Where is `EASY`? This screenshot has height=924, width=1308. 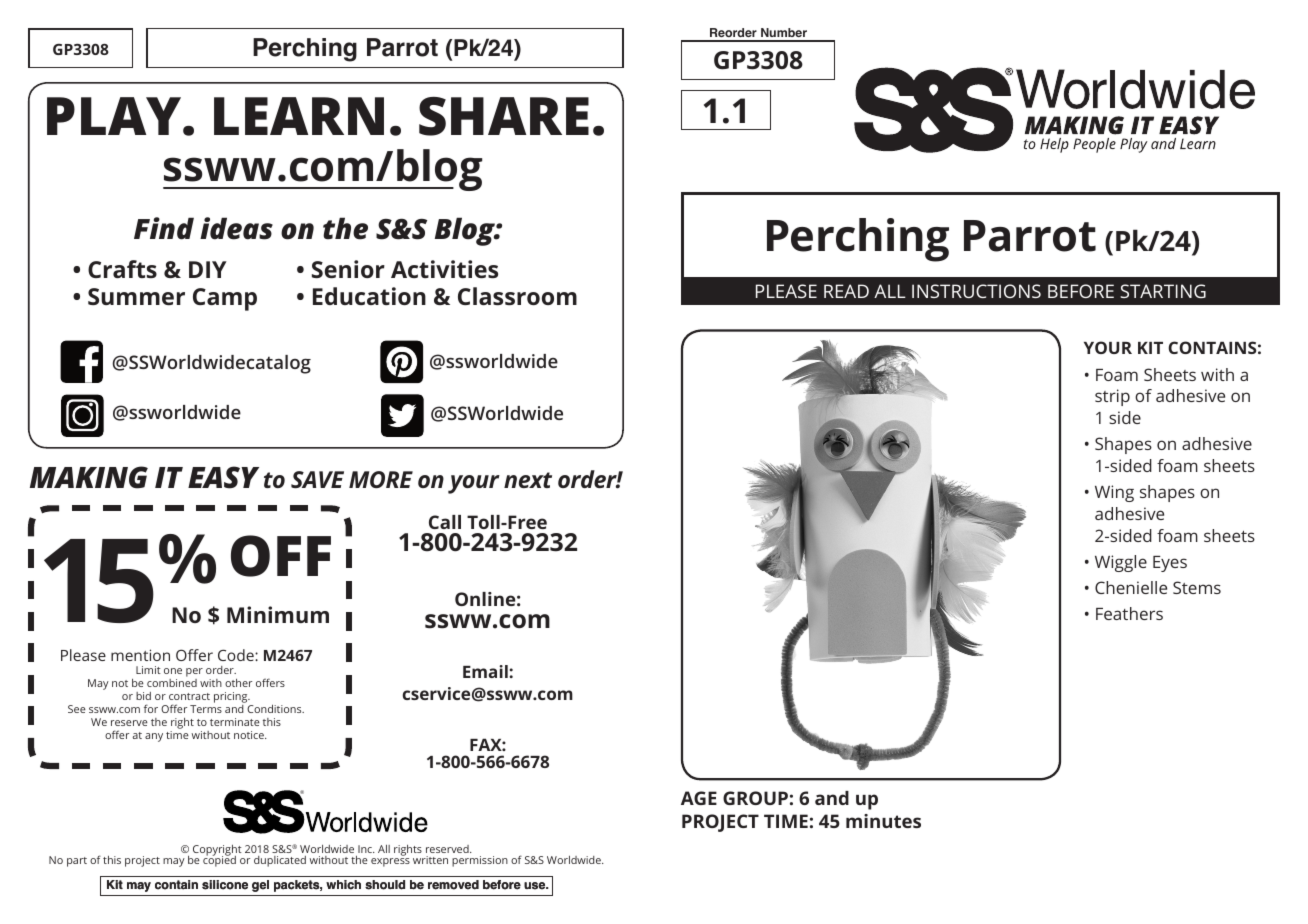
EASY is located at coordinates (223, 477).
